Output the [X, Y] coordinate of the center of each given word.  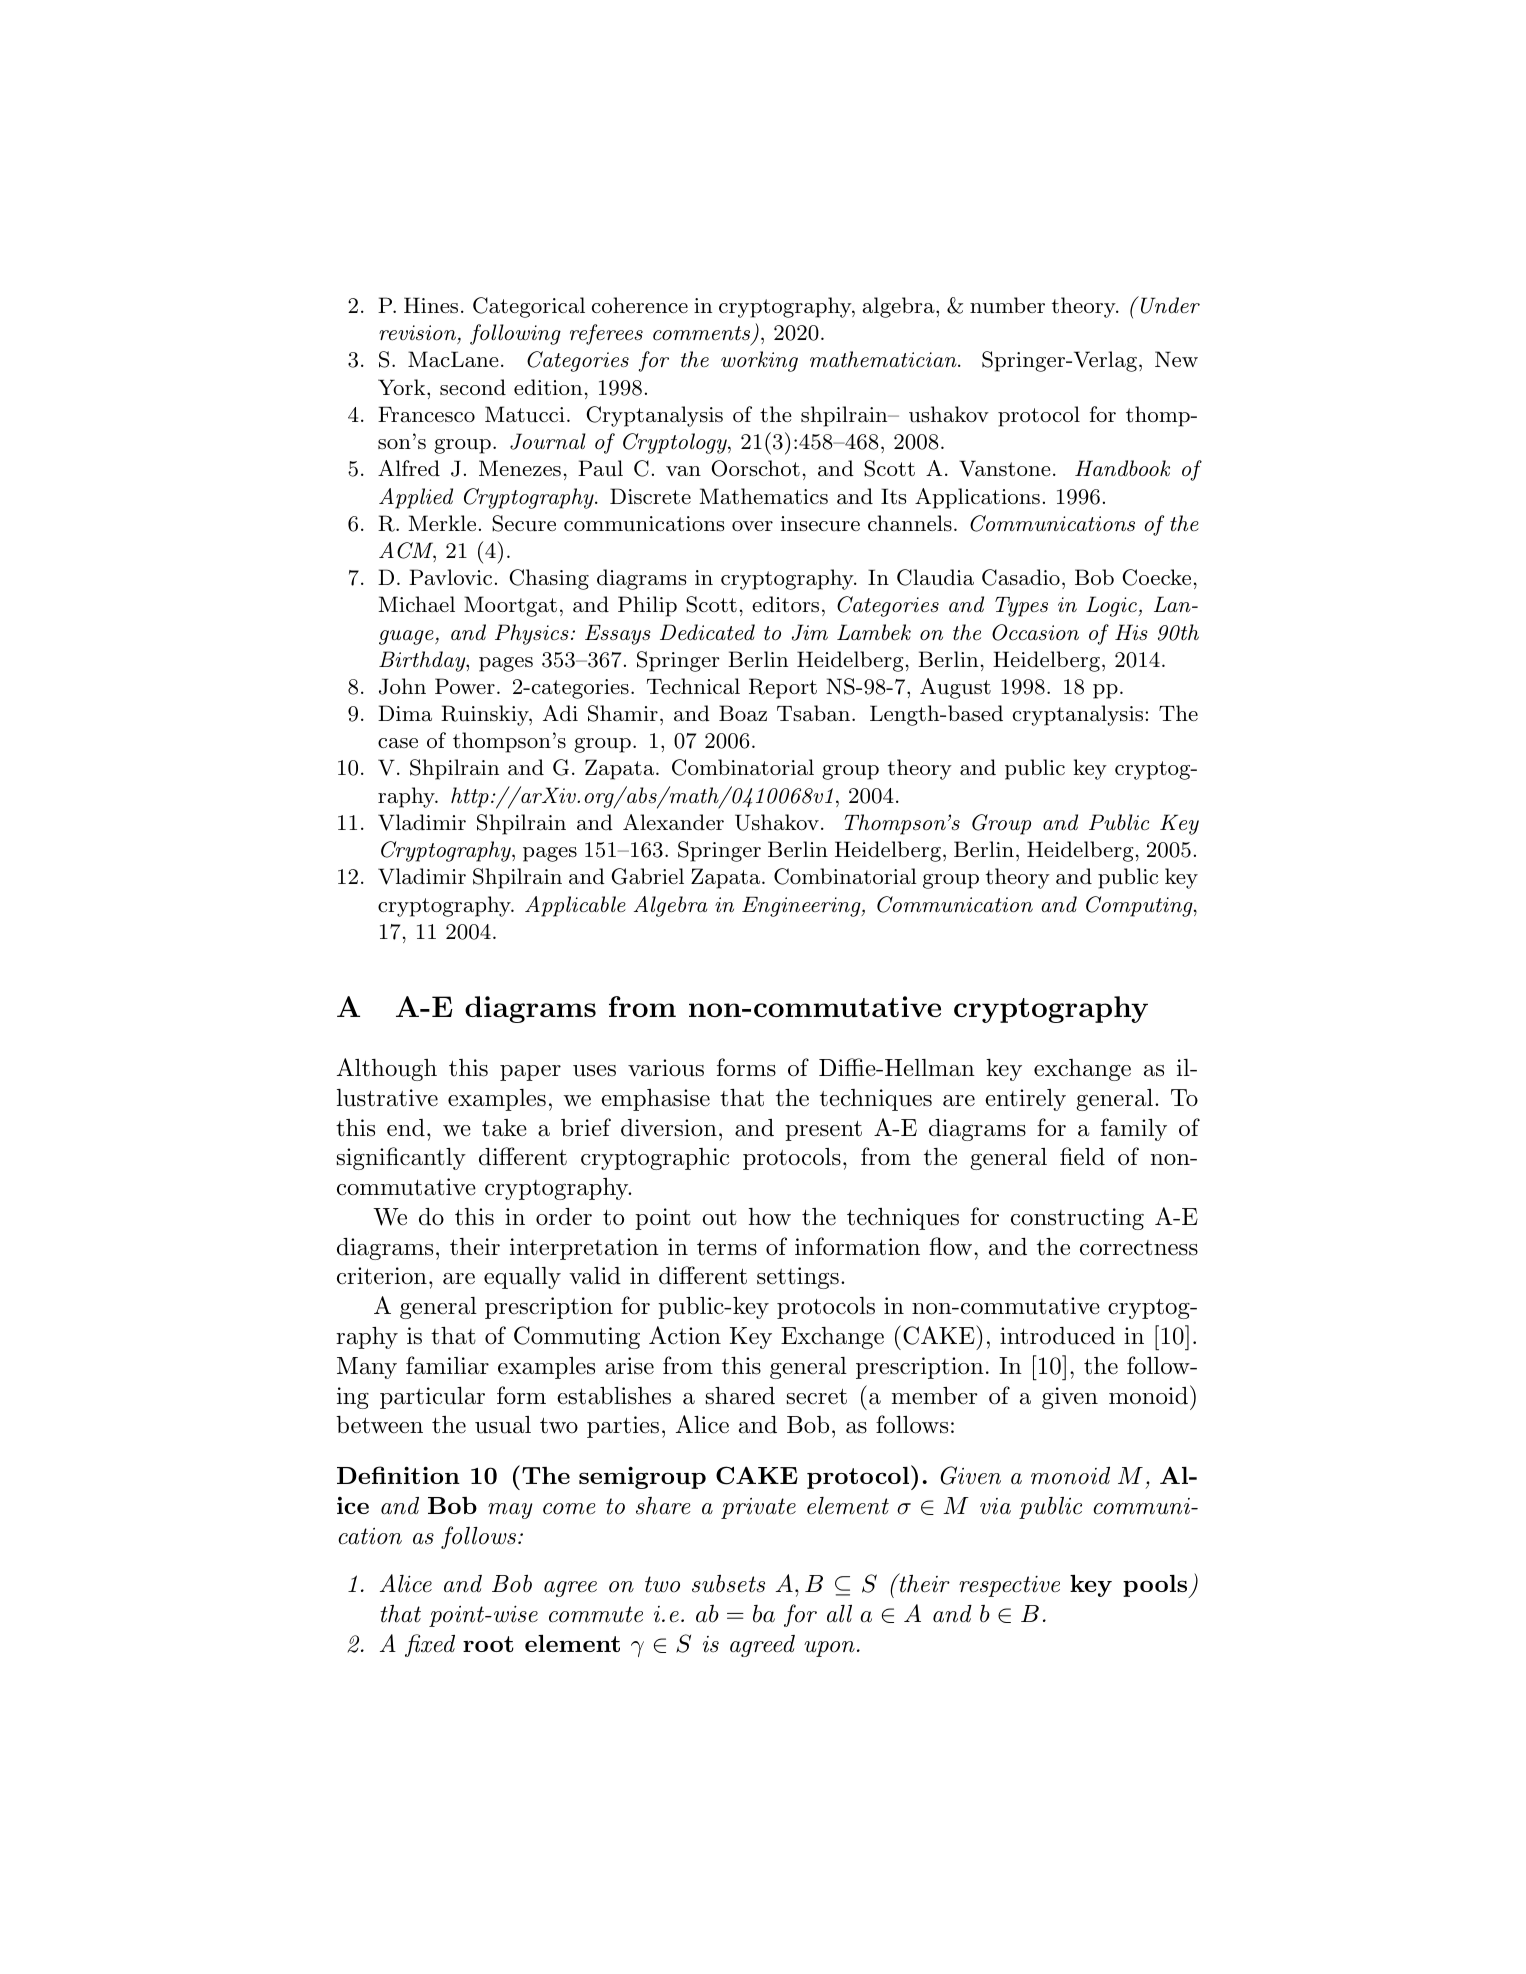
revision [418, 334]
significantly [401, 1158]
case [398, 743]
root [488, 1644]
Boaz [743, 713]
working [759, 361]
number [1007, 305]
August [955, 688]
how [770, 1217]
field [1082, 1156]
